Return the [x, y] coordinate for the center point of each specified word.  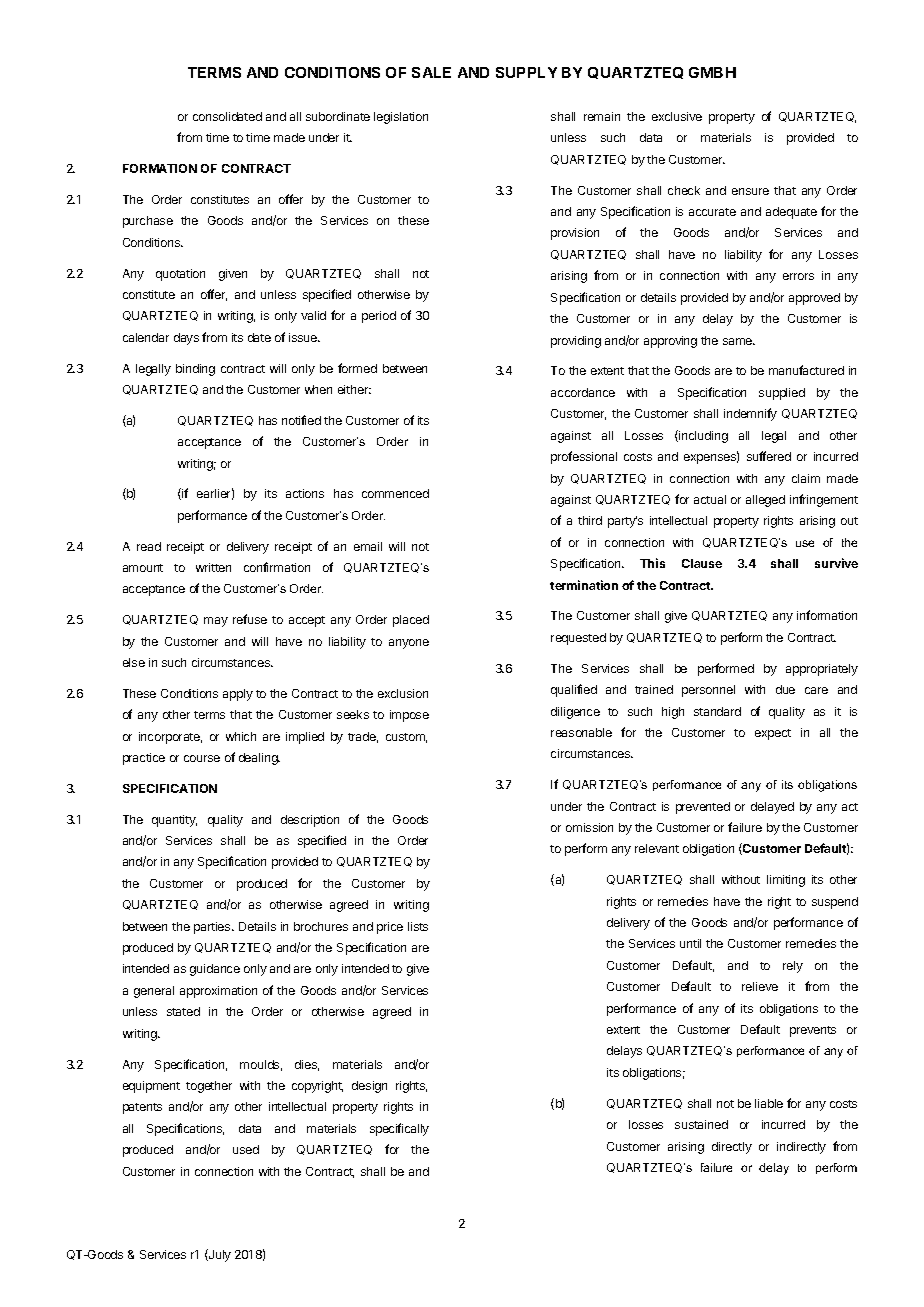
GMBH [712, 72]
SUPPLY [526, 72]
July [219, 1255]
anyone [409, 644]
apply [238, 695]
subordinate [338, 116]
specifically [399, 1129]
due [785, 689]
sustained [701, 1124]
